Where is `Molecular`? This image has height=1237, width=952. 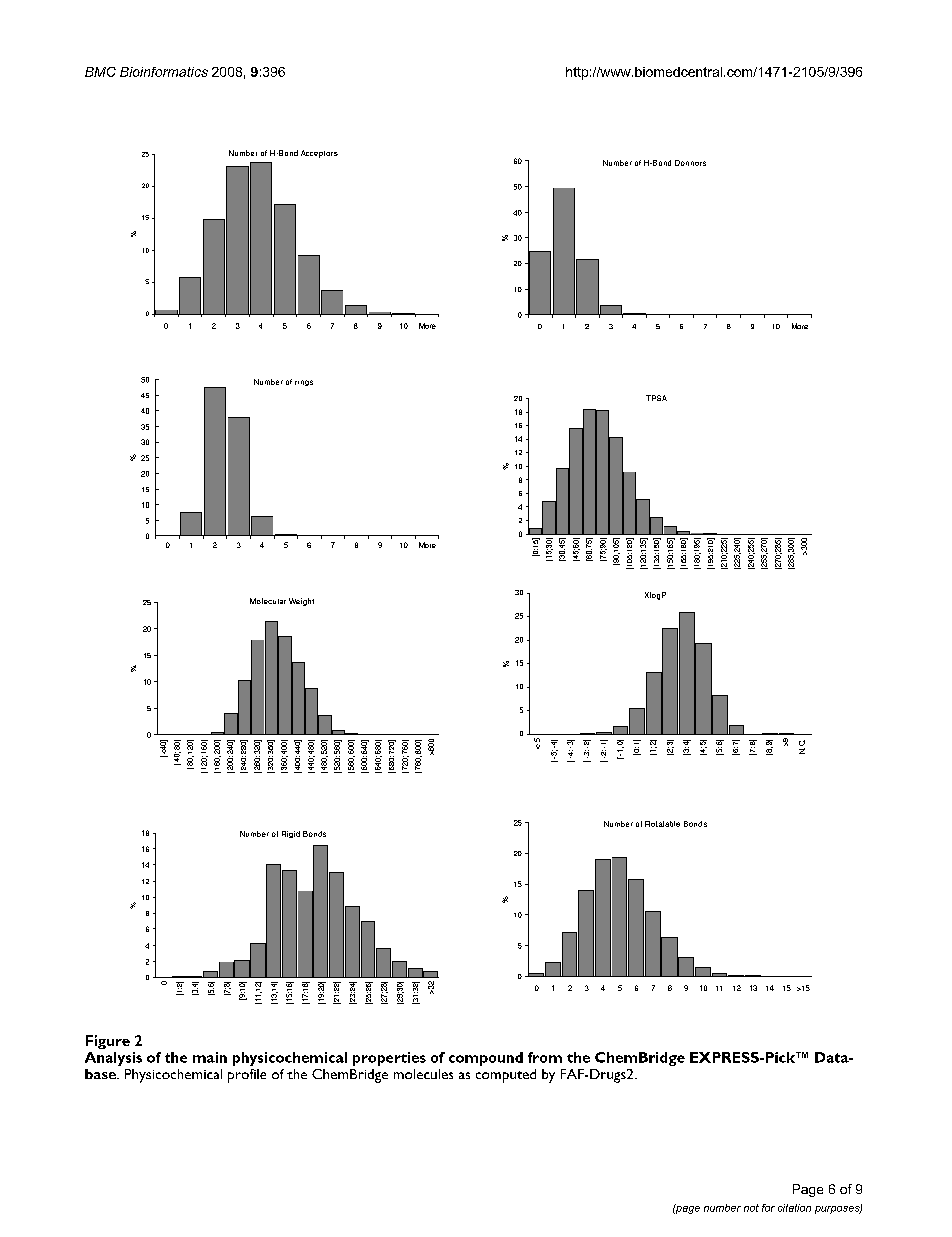
Molecular is located at coordinates (268, 601).
